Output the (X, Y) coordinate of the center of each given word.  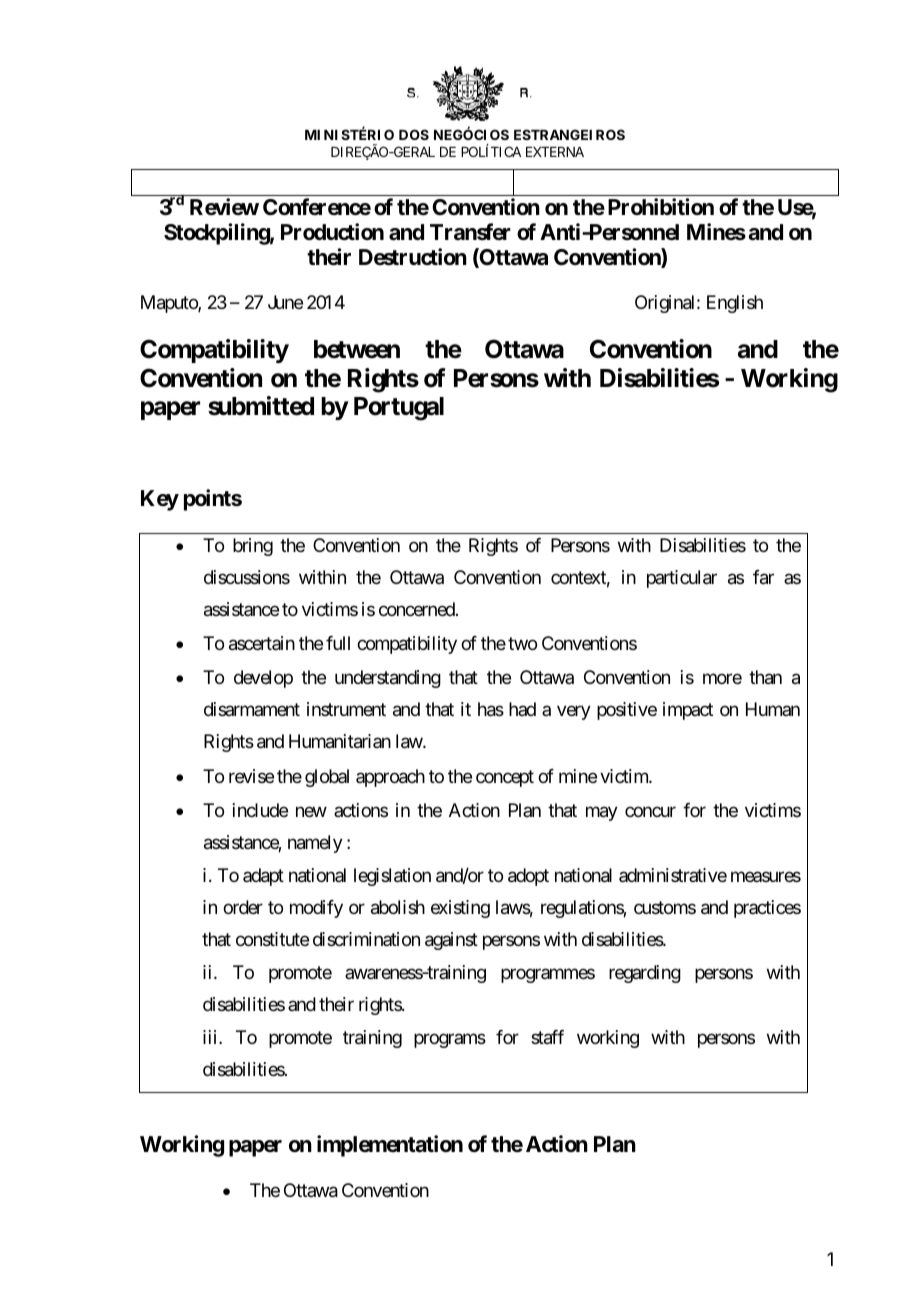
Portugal (399, 409)
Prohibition (661, 206)
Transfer (470, 232)
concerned (418, 609)
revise (251, 776)
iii (211, 1037)
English (735, 304)
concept (505, 778)
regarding (645, 974)
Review (224, 207)
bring (253, 547)
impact (688, 711)
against (451, 941)
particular (682, 579)
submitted (261, 406)
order (243, 907)
